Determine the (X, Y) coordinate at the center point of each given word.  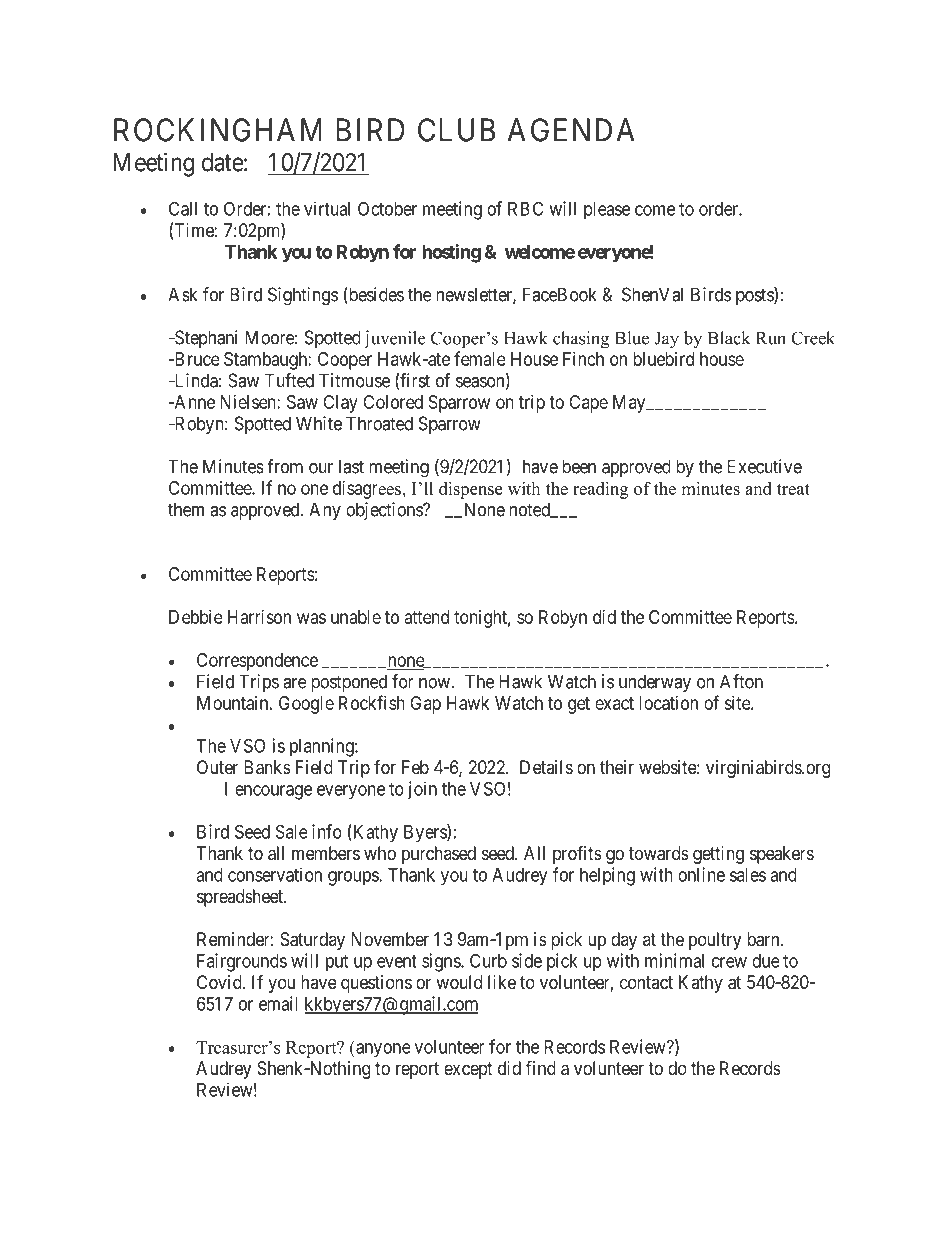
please (607, 210)
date (223, 162)
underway (655, 683)
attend (427, 617)
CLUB (456, 130)
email (278, 1003)
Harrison (259, 617)
